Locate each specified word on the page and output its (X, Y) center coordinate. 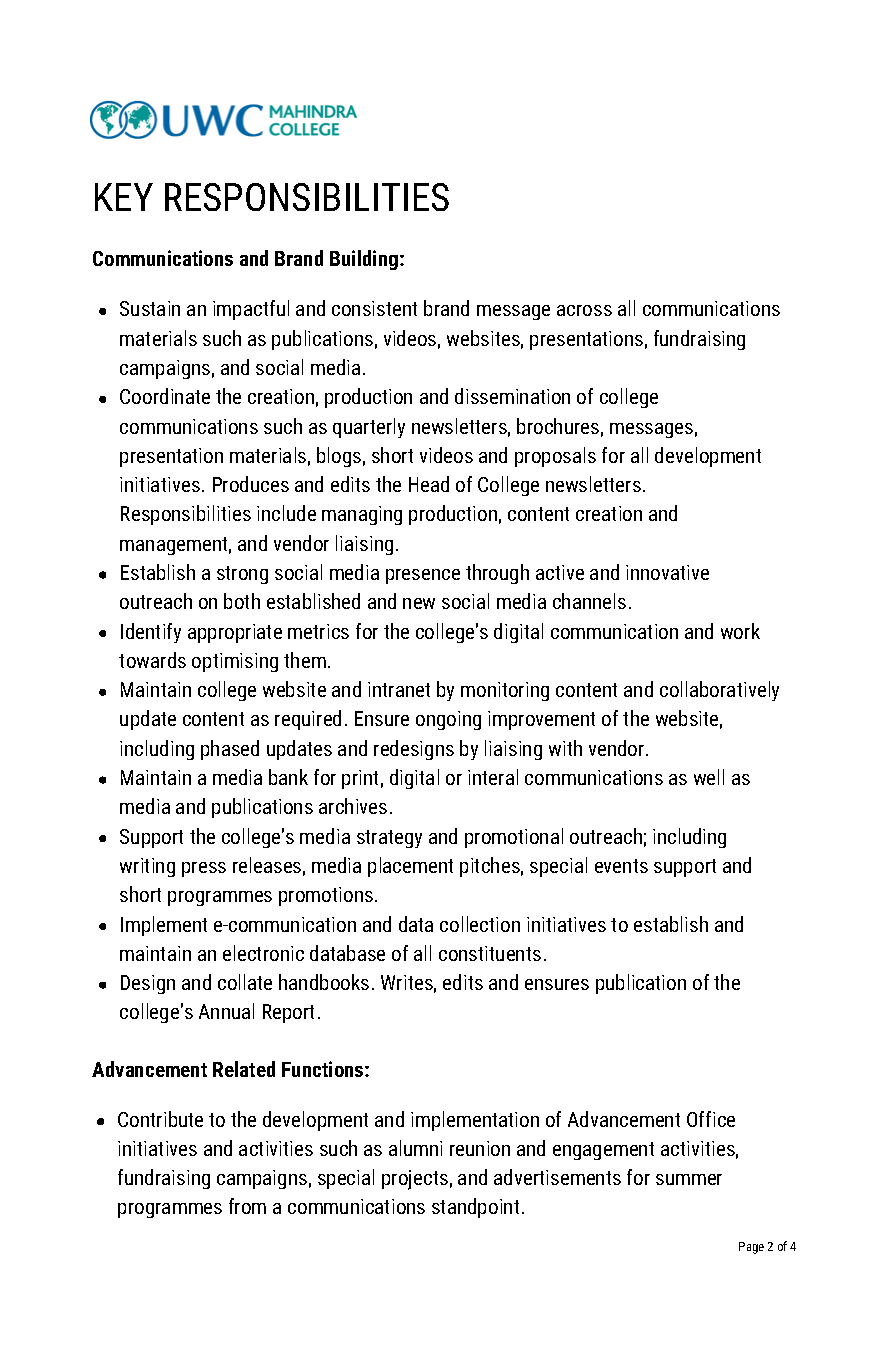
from (247, 1206)
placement (410, 867)
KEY (124, 197)
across (584, 310)
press (204, 869)
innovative (667, 572)
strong (242, 575)
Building (365, 260)
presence (423, 576)
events (621, 866)
